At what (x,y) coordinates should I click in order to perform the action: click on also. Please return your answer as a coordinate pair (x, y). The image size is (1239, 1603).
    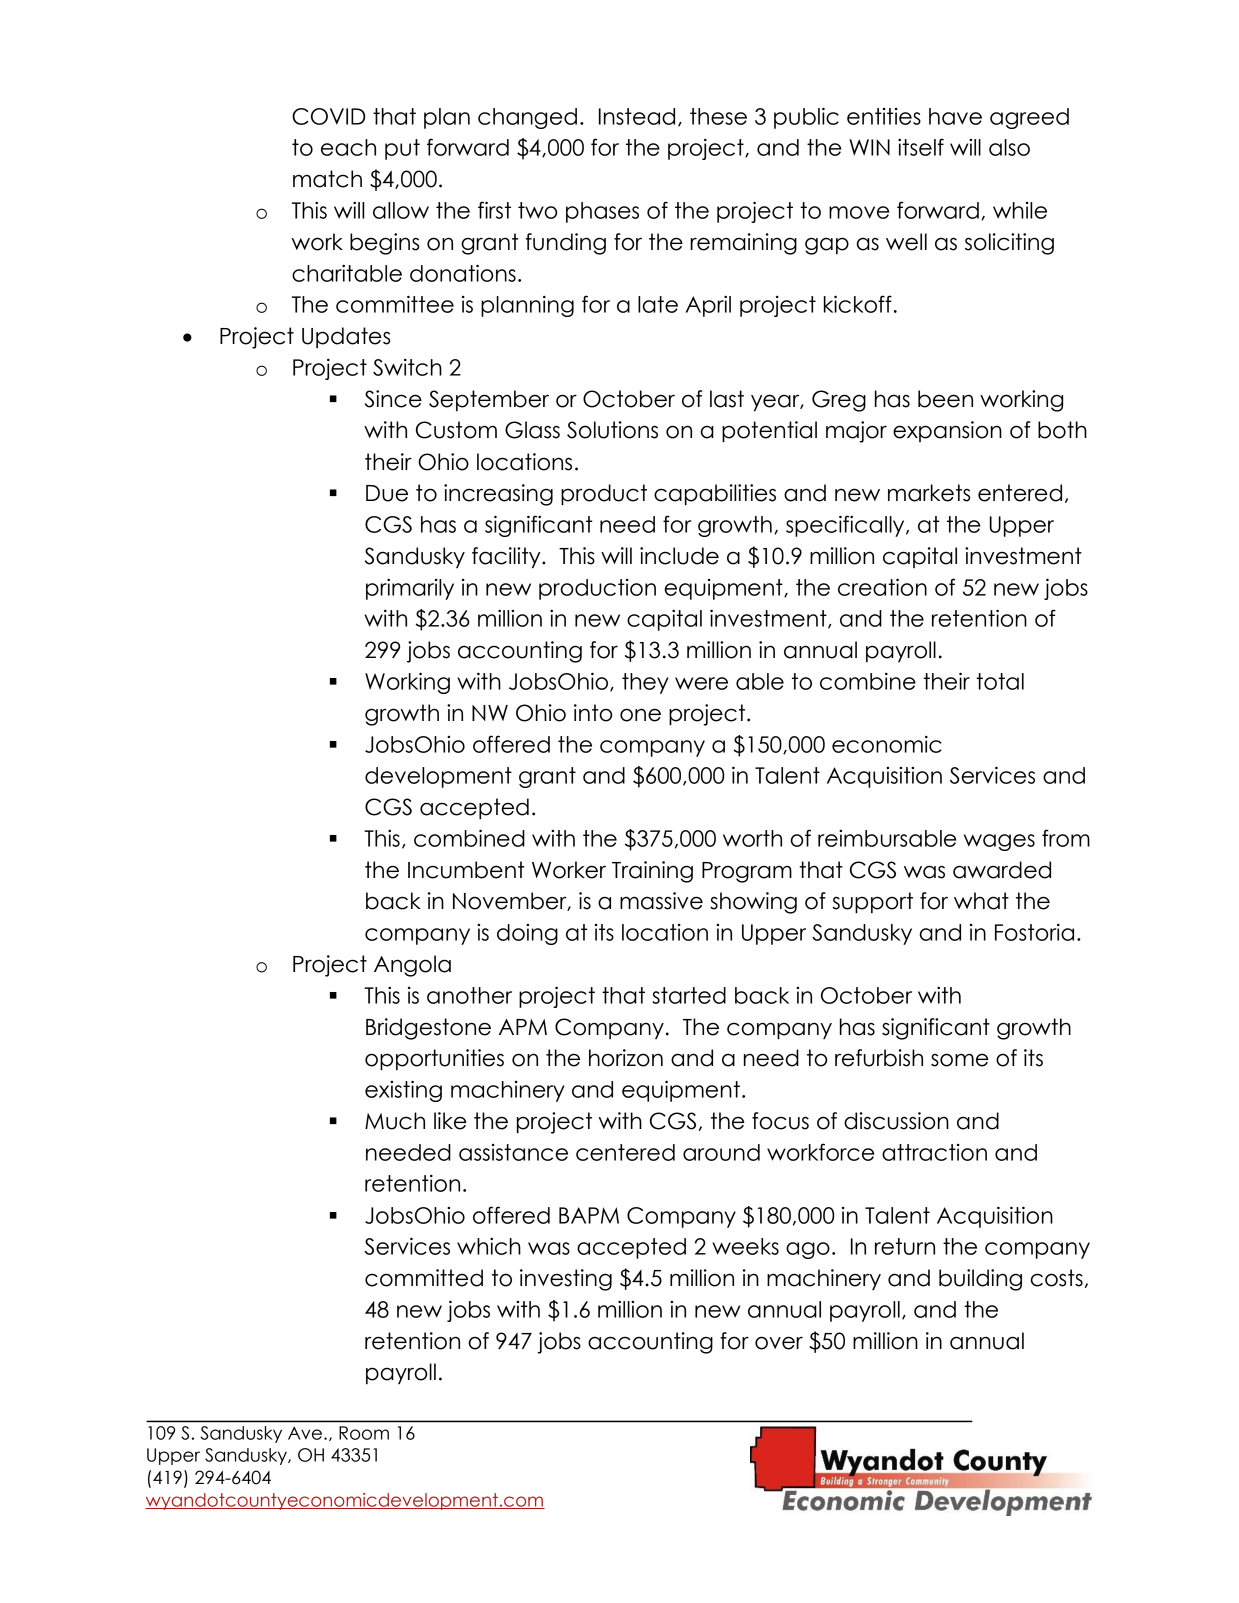
    Looking at the image, I should click on (1009, 147).
